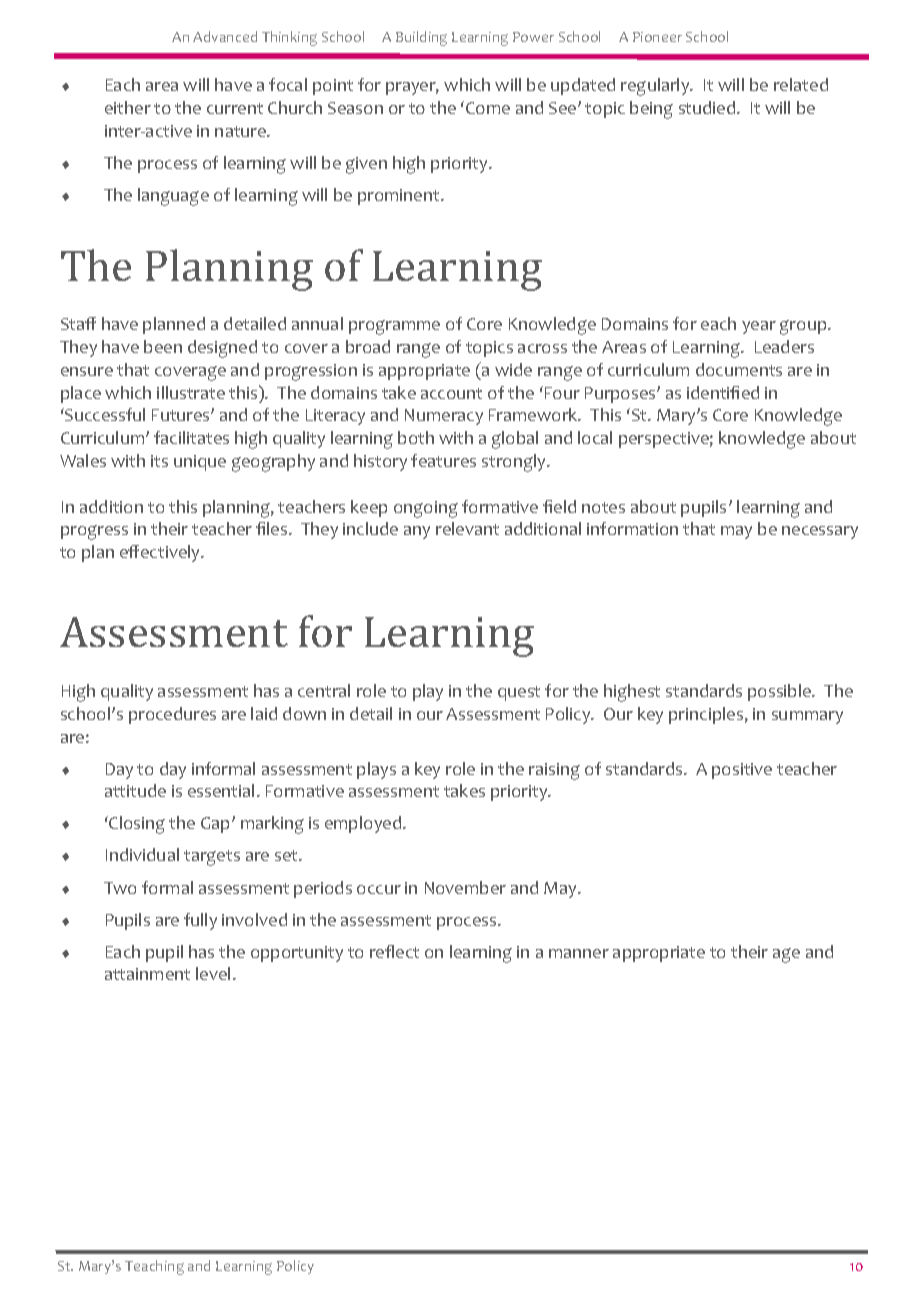 The height and width of the screenshot is (1308, 924). Describe the element at coordinates (159, 461) in the screenshot. I see `its` at that location.
